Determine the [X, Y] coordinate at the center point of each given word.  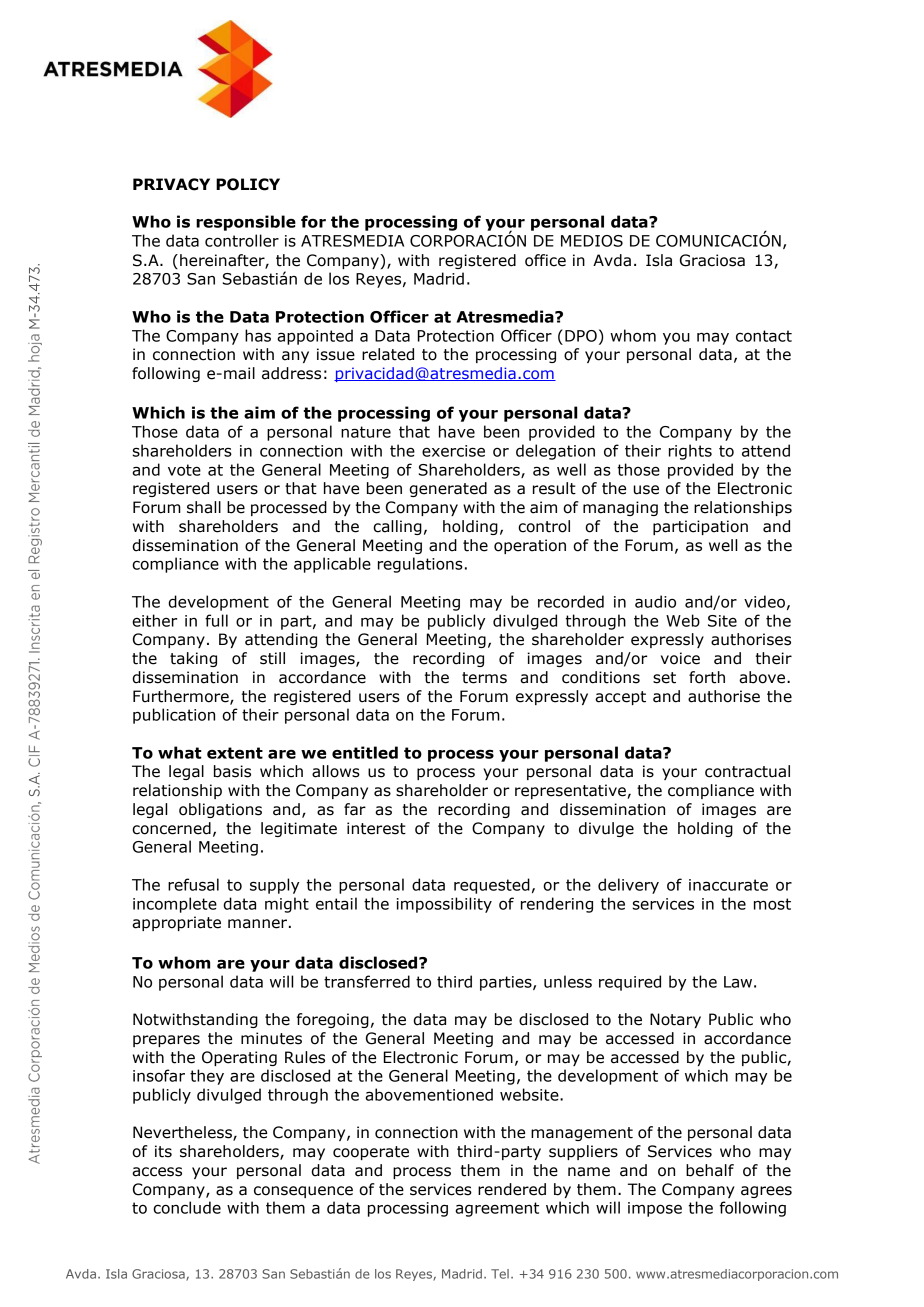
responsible [246, 223]
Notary [675, 1020]
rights [690, 452]
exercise [453, 451]
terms [484, 678]
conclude [187, 1207]
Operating [239, 1058]
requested [492, 886]
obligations [220, 810]
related [388, 354]
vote [184, 470]
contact [764, 336]
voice [680, 658]
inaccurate [728, 885]
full [216, 620]
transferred [367, 981]
